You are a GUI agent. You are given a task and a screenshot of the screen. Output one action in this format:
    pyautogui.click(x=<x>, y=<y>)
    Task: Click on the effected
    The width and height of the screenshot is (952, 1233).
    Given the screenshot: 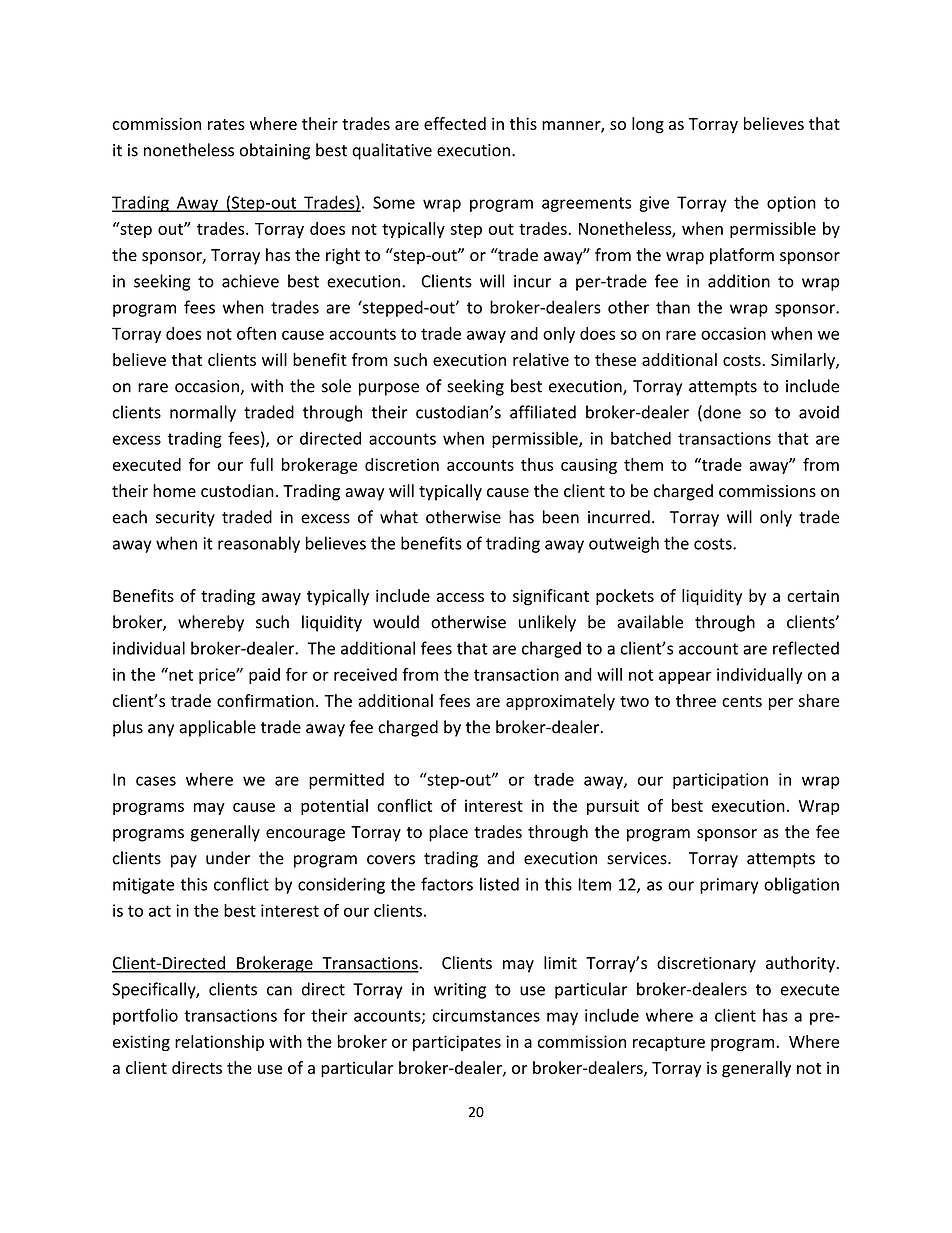 What is the action you would take?
    pyautogui.click(x=455, y=123)
